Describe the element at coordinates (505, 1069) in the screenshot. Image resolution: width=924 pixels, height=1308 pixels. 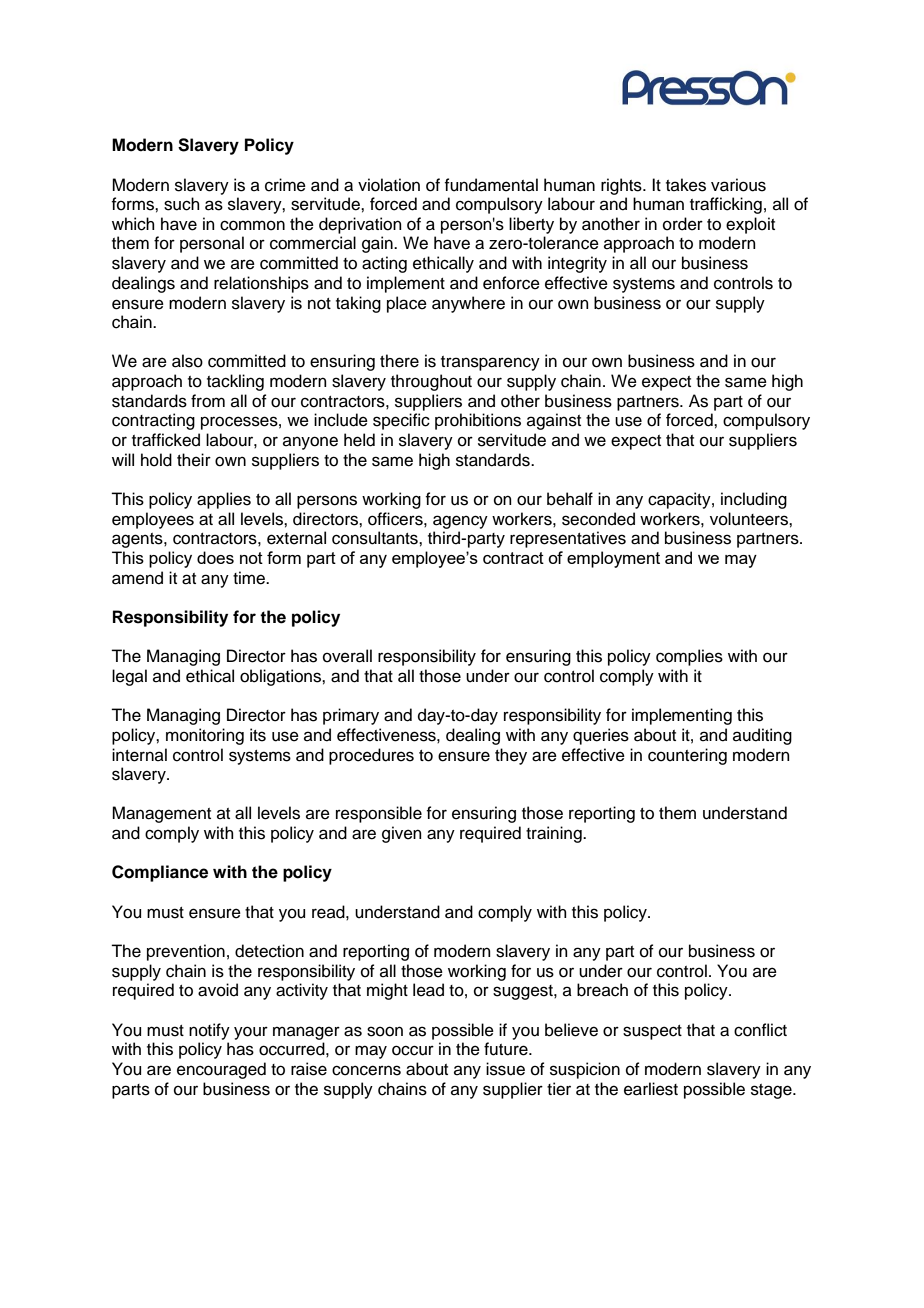
I see `issue` at that location.
